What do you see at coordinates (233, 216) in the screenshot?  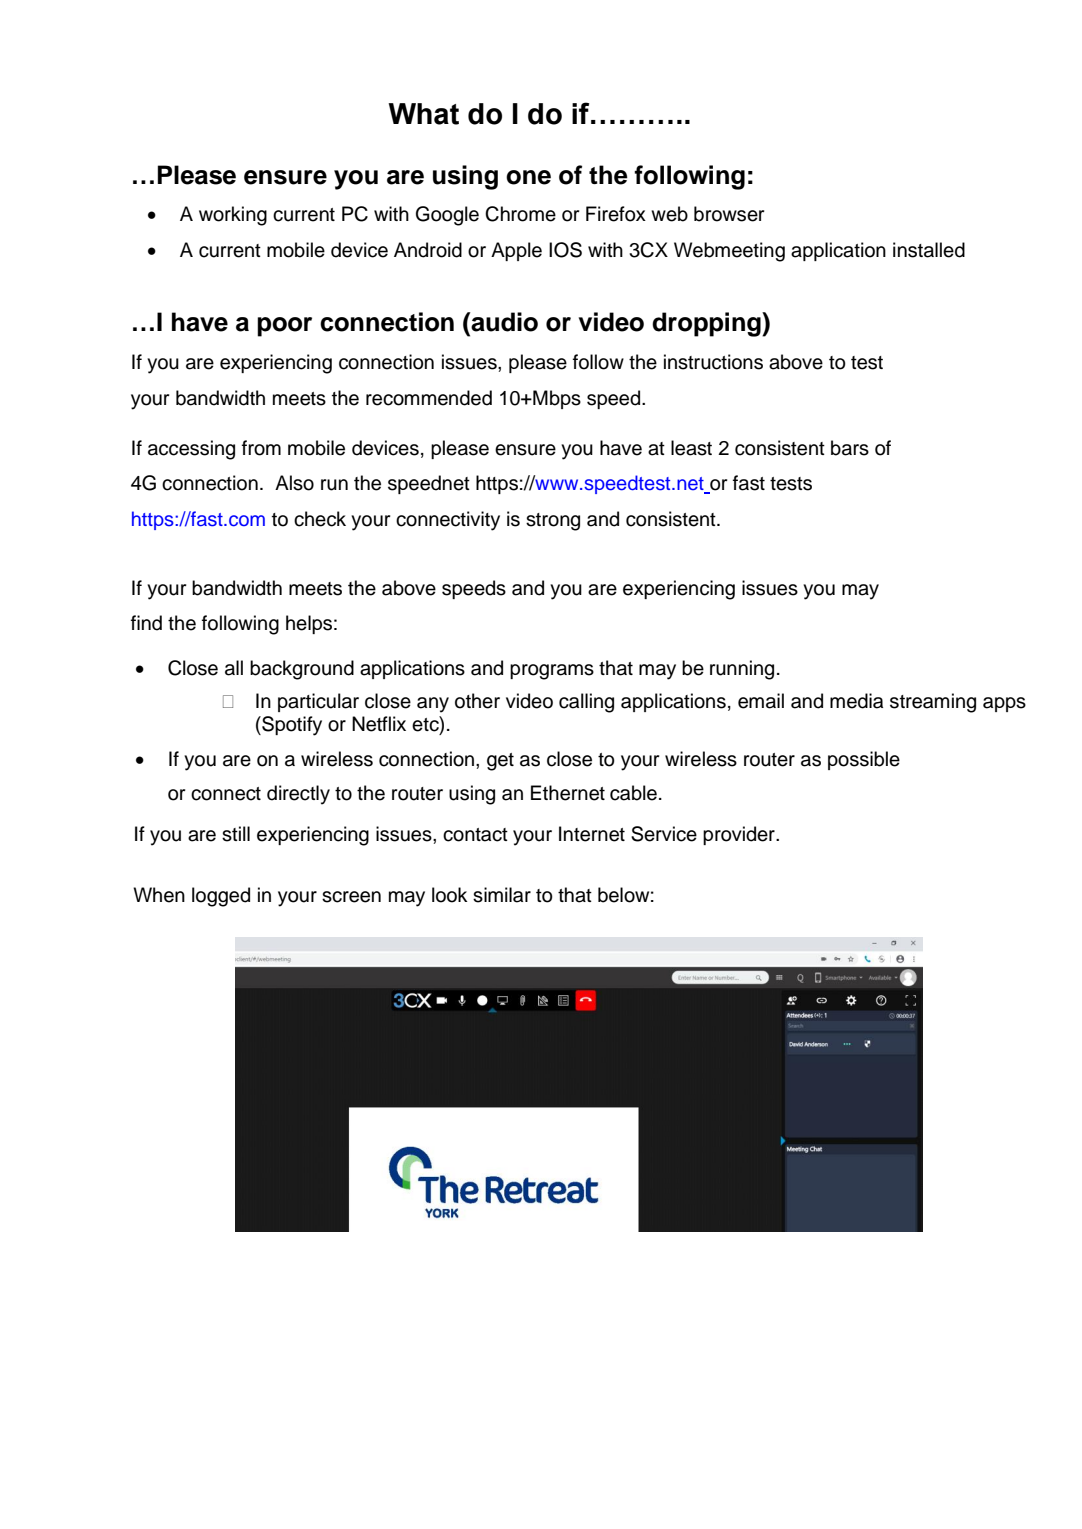 I see `working` at bounding box center [233, 216].
